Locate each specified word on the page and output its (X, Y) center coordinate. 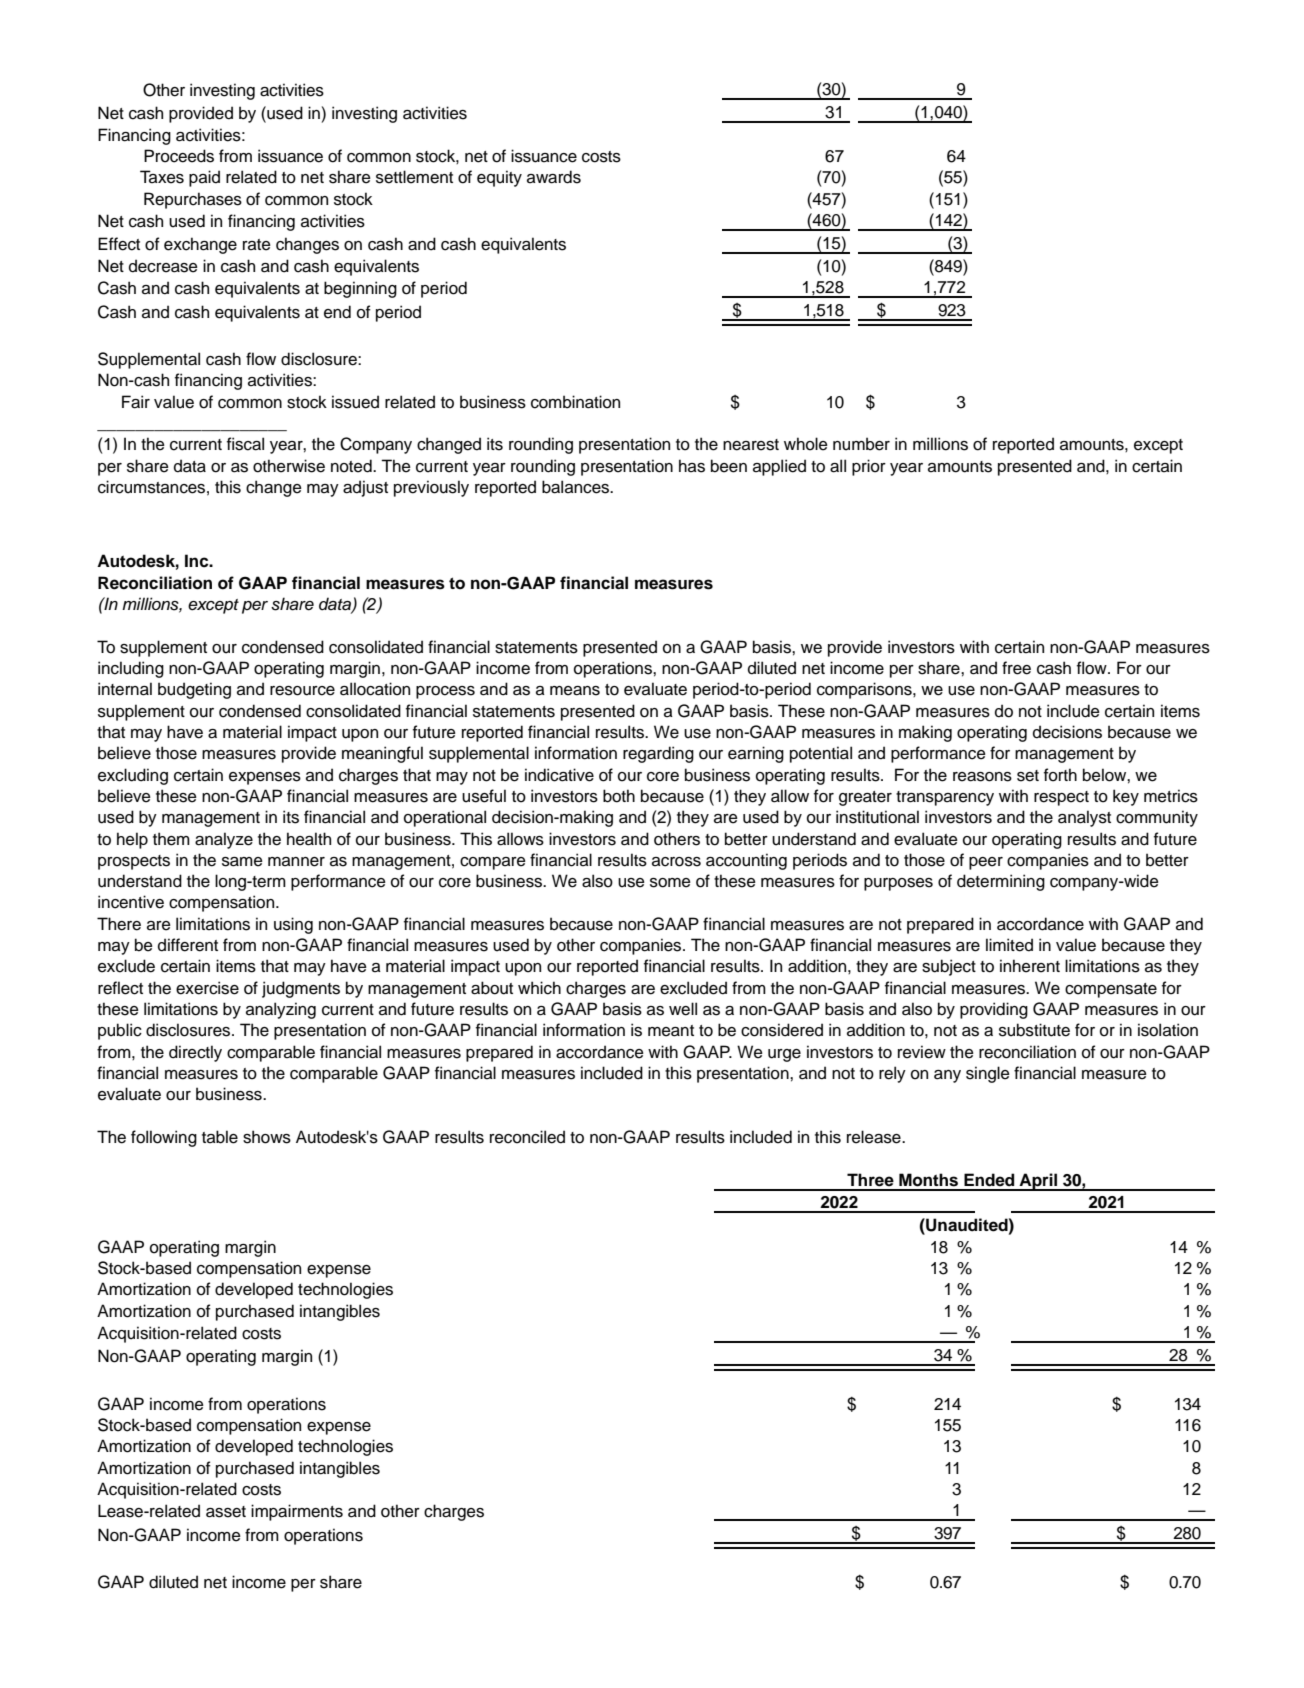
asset (226, 1512)
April (1038, 1182)
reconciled (527, 1137)
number (861, 444)
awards (554, 177)
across (676, 862)
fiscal (245, 444)
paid (204, 178)
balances (577, 487)
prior (869, 467)
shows (267, 1137)
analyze (224, 840)
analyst (1084, 818)
